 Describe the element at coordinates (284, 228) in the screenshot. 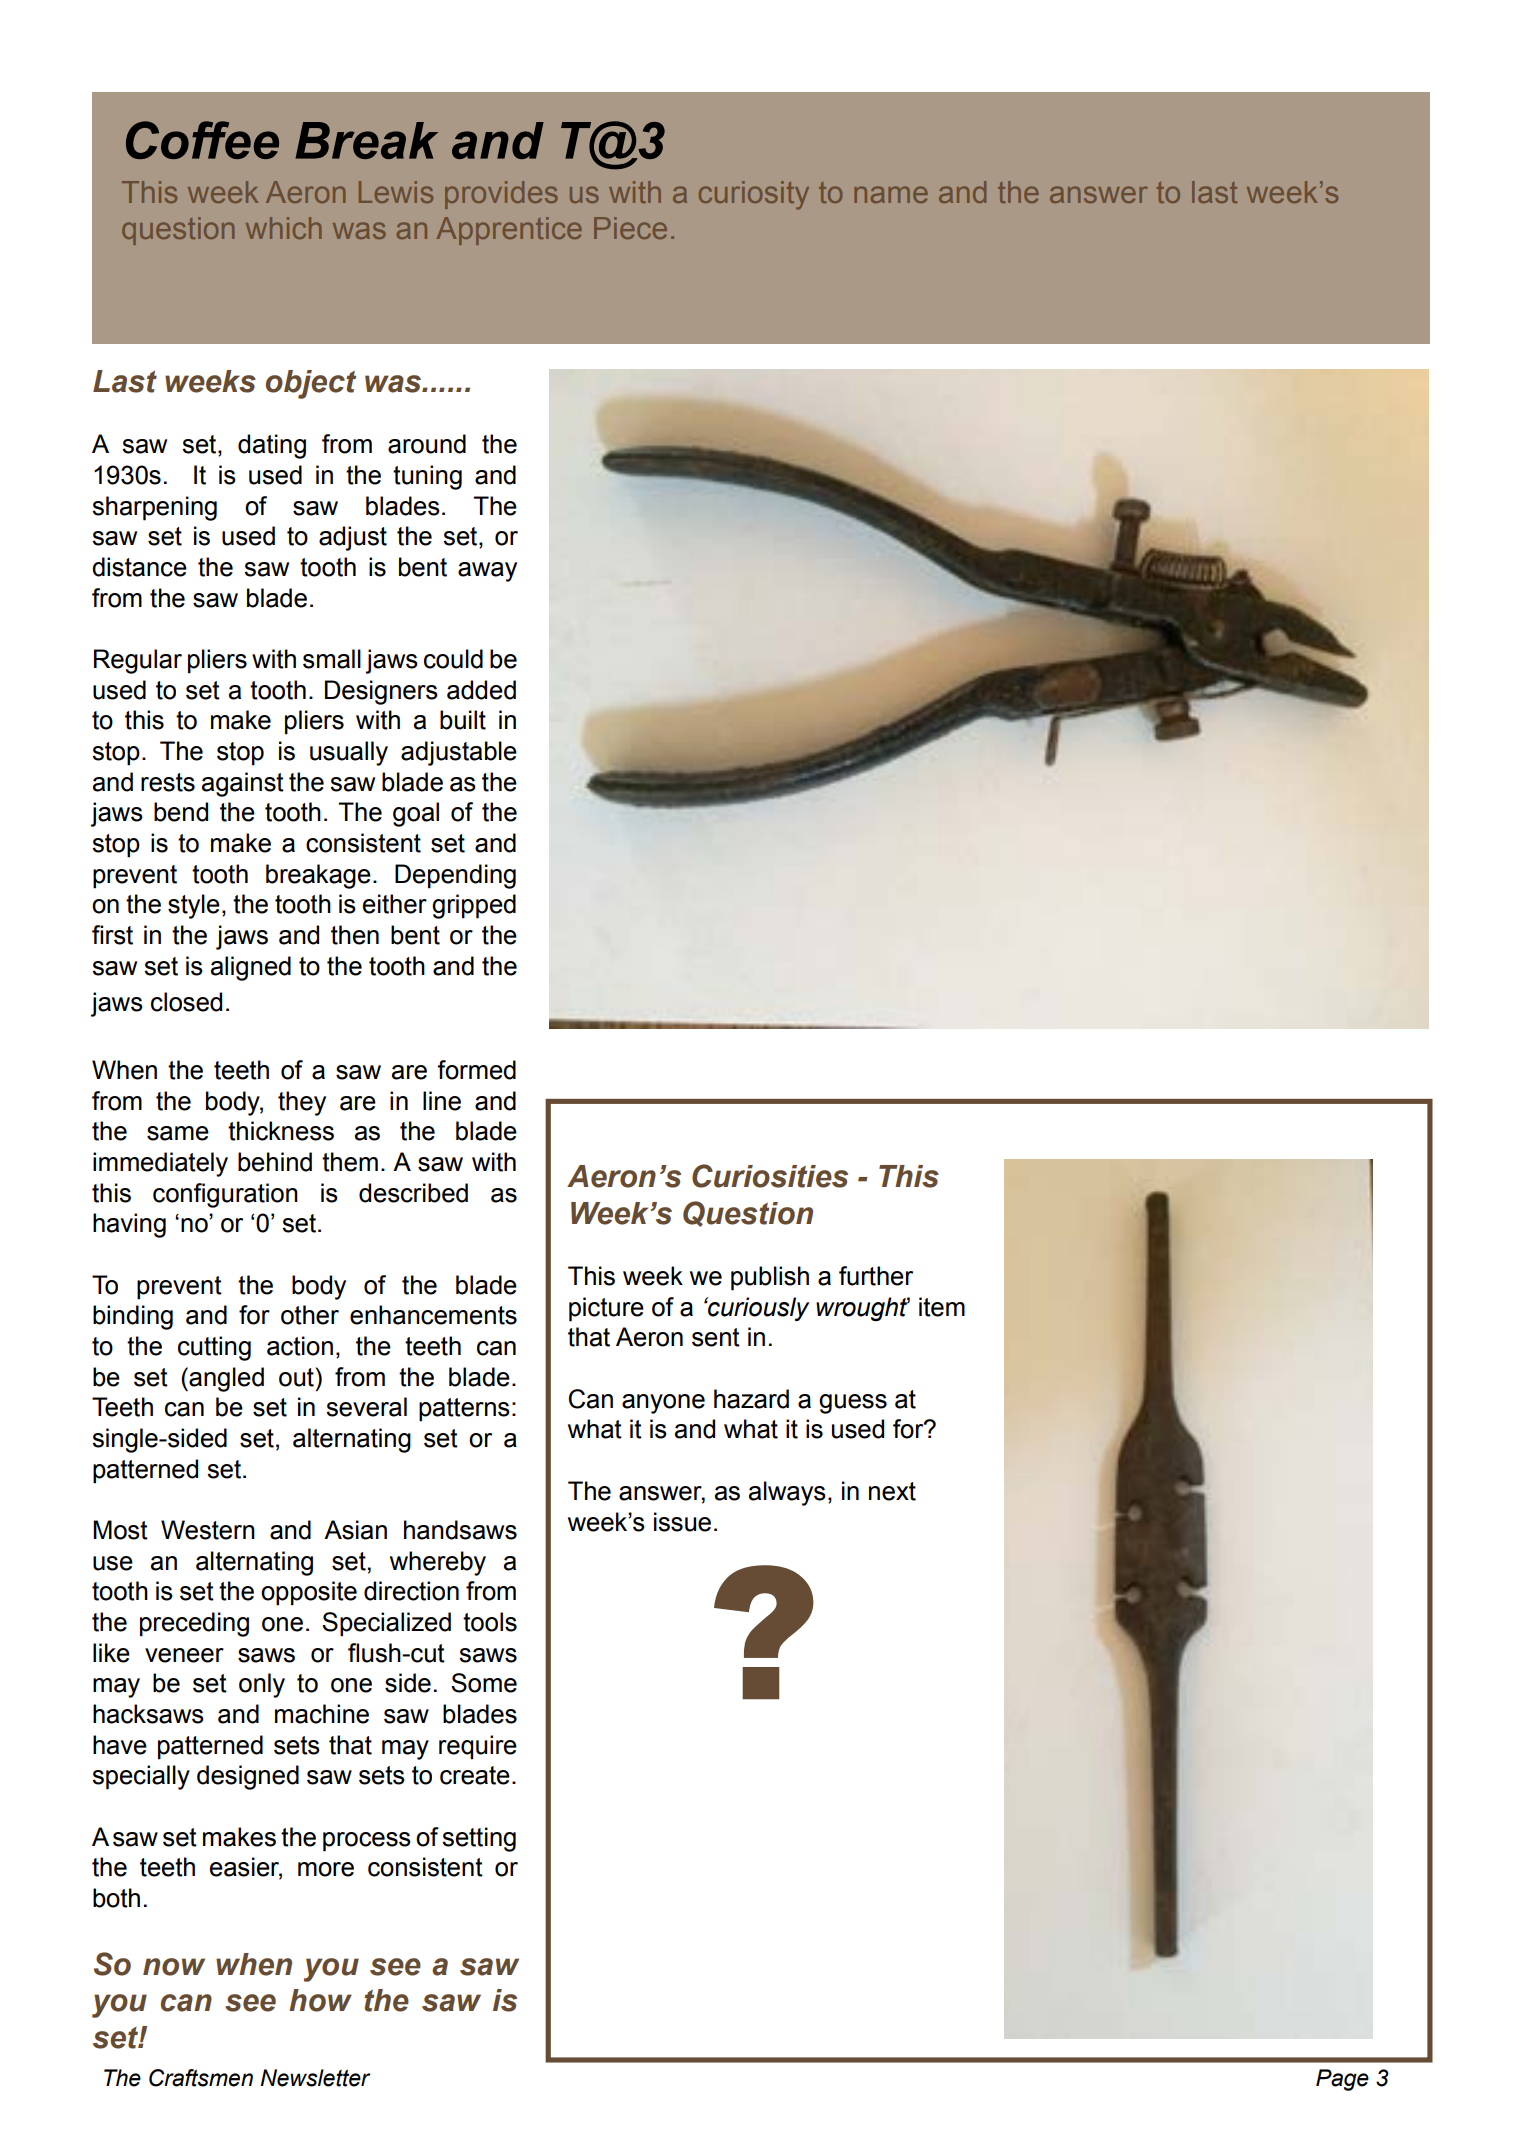

I see `which` at that location.
